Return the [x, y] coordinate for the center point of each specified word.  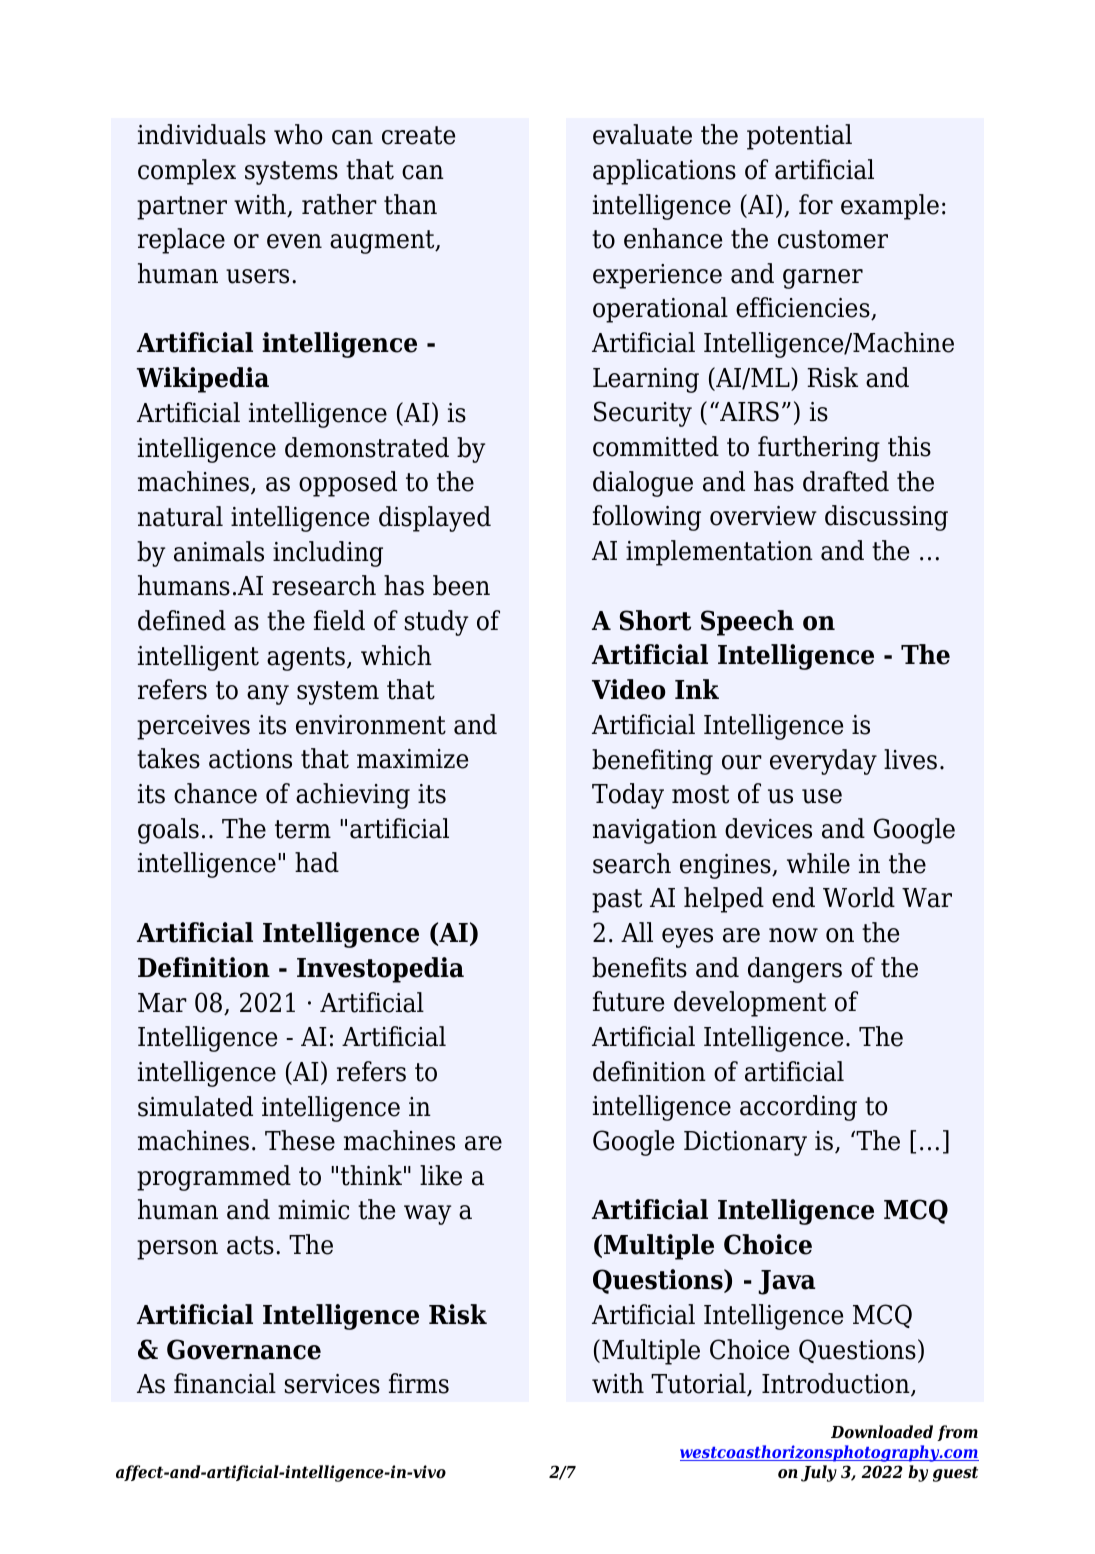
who [298, 134]
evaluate [642, 134]
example [890, 207]
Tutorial [699, 1384]
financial [225, 1383]
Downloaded [882, 1432]
